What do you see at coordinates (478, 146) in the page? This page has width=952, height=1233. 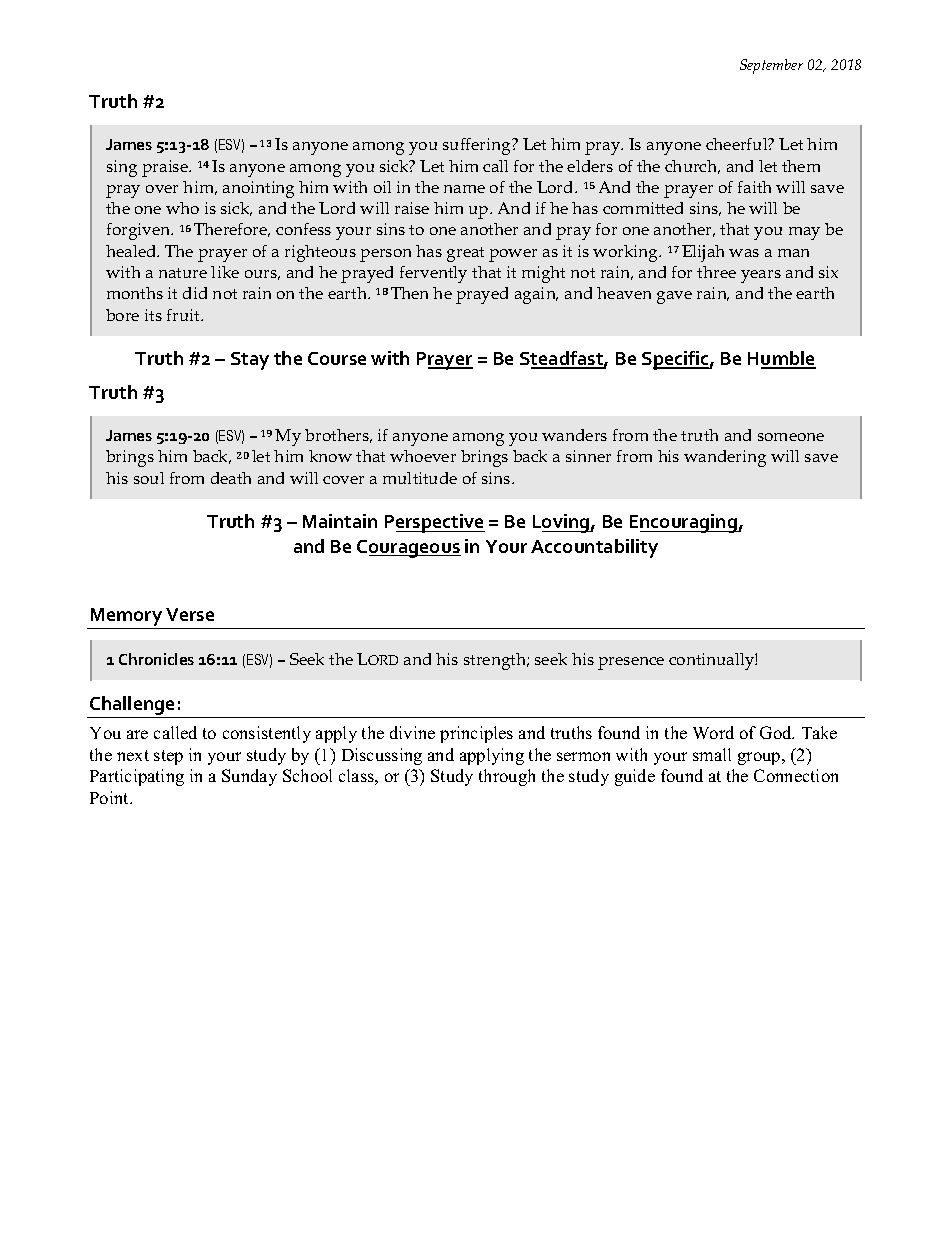 I see `suffering` at bounding box center [478, 146].
